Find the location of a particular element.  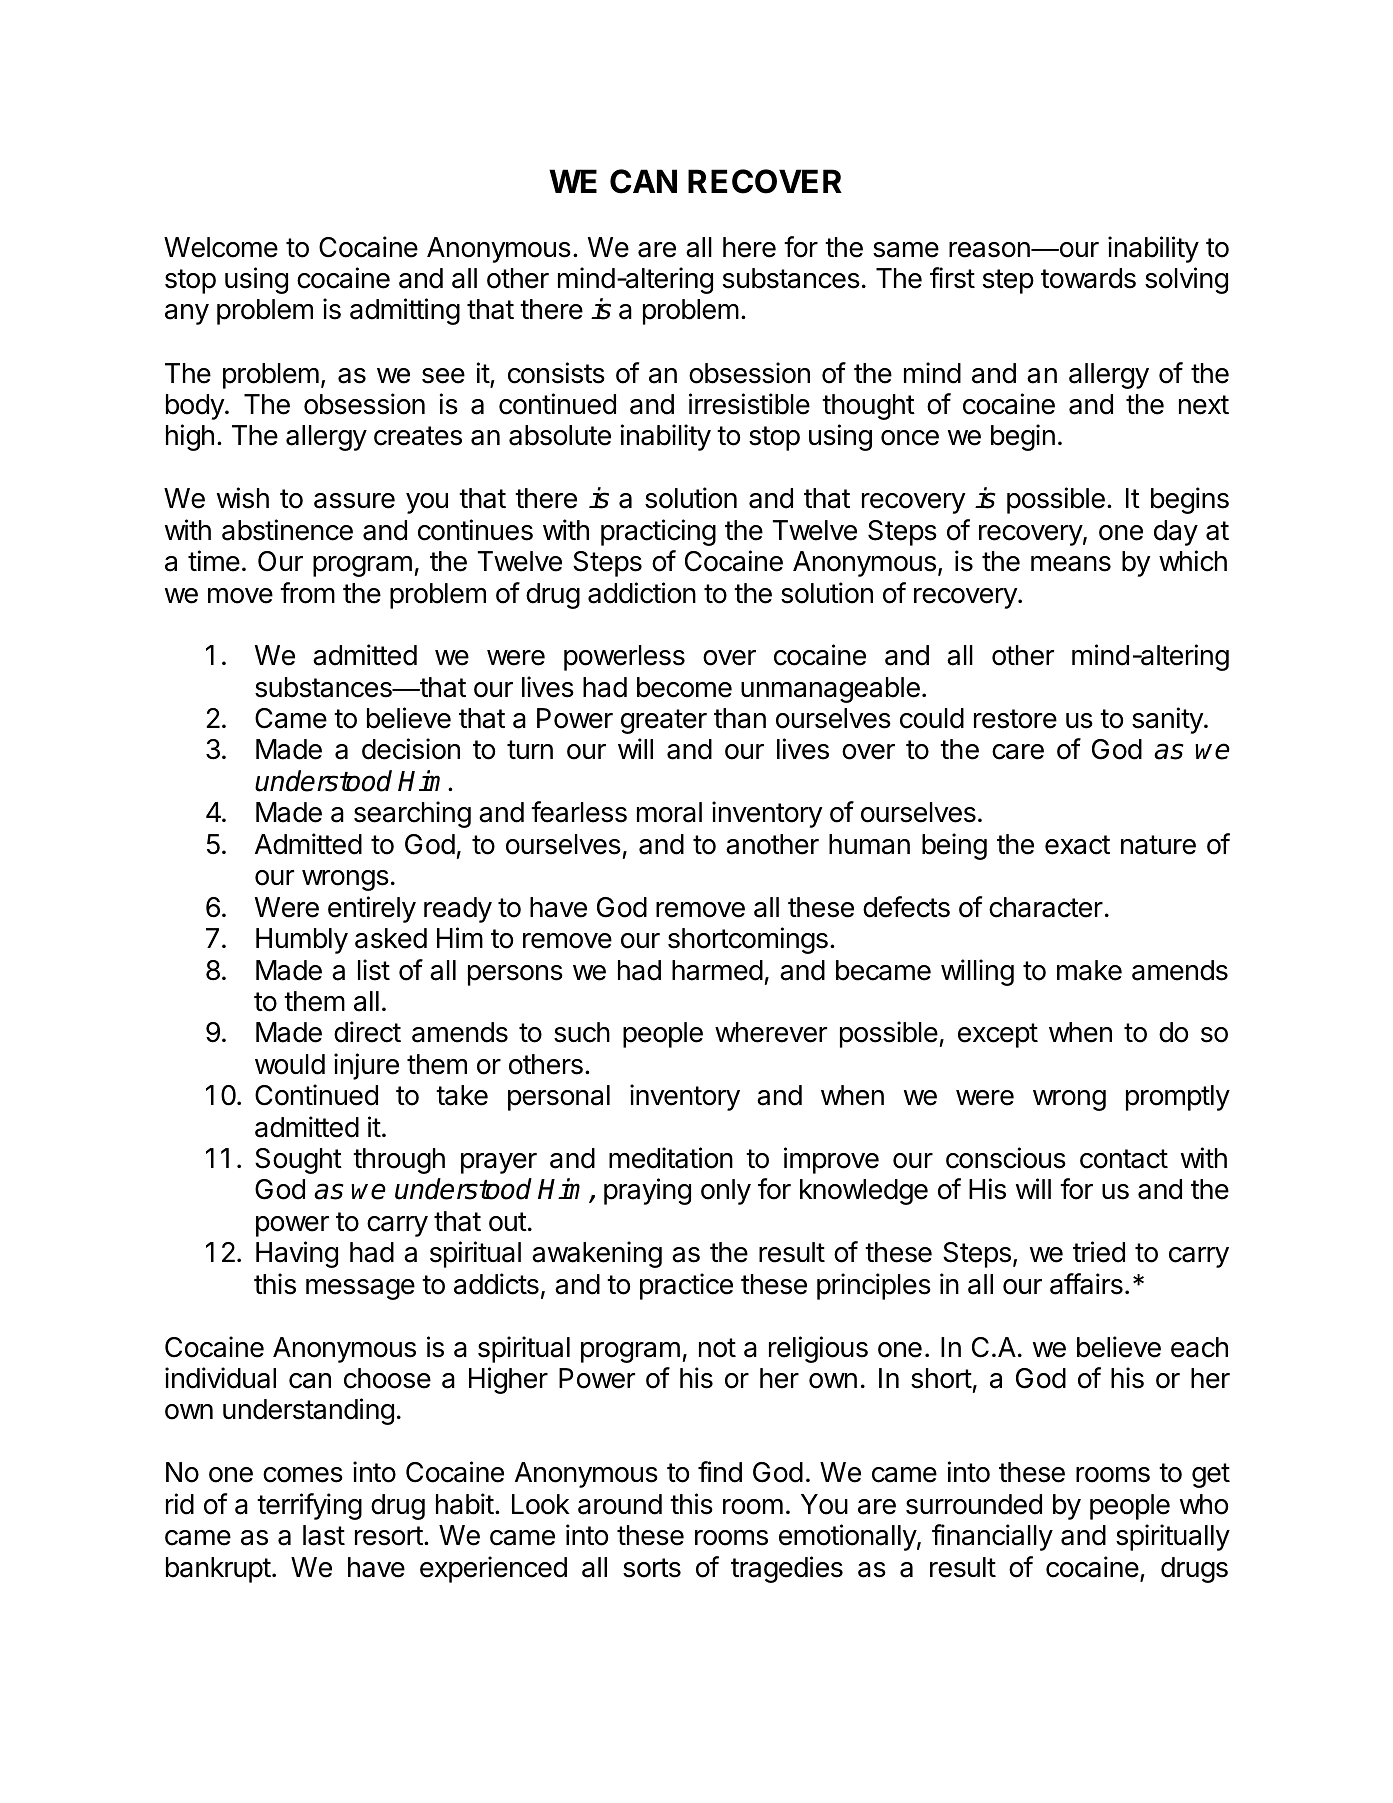

last is located at coordinates (324, 1535).
